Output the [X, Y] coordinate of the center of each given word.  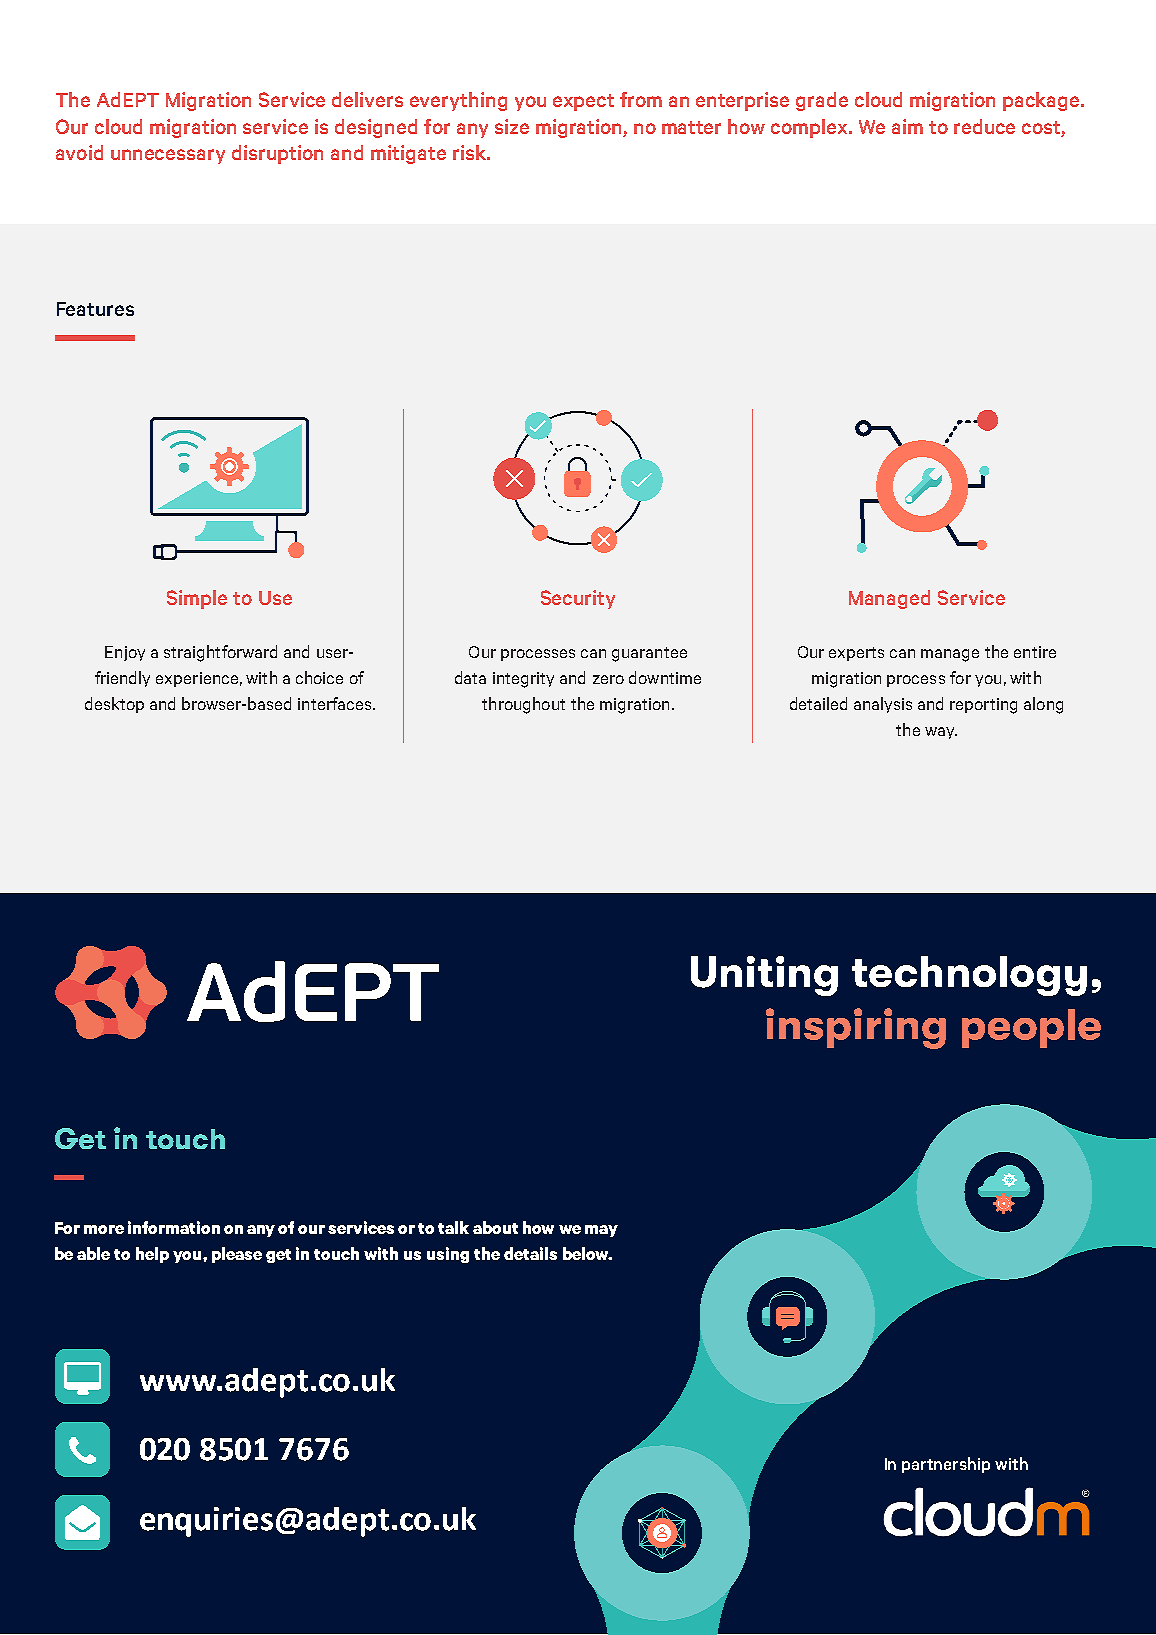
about [495, 1227]
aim [907, 126]
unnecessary [168, 156]
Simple [197, 599]
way [941, 733]
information [174, 1227]
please [237, 1255]
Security [578, 599]
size [512, 126]
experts [856, 654]
